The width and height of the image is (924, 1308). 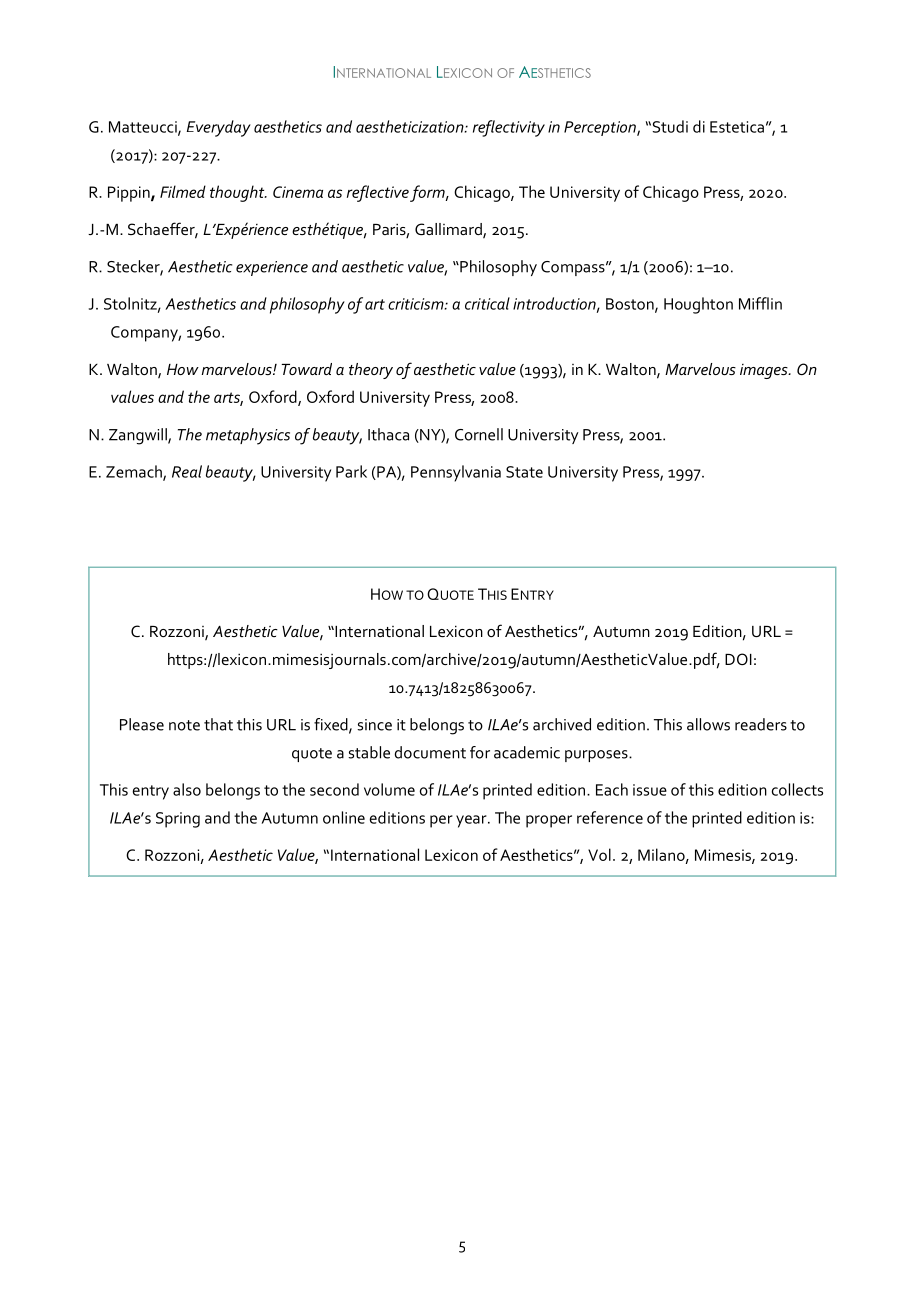 I want to click on Perception, so click(x=601, y=128).
